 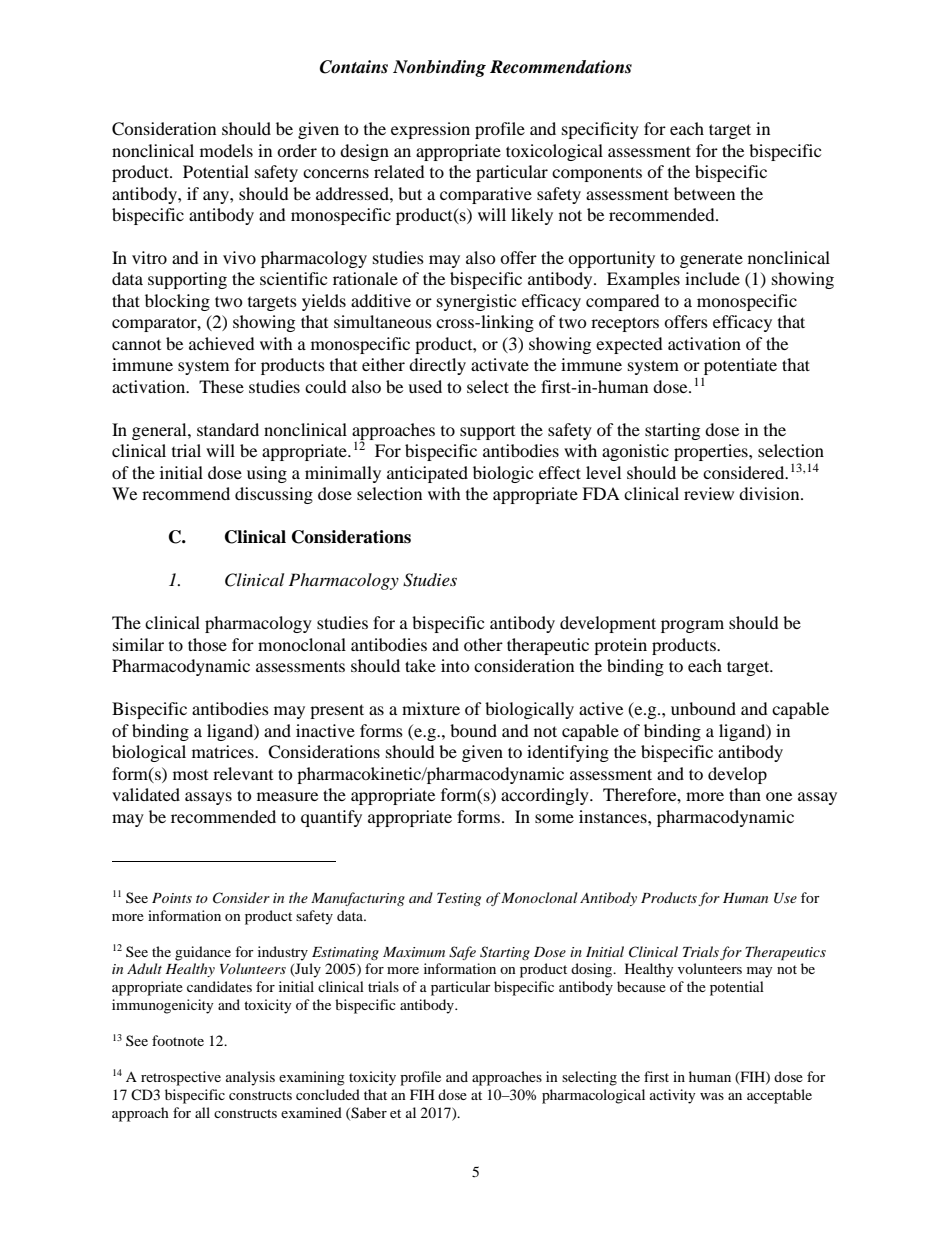 What do you see at coordinates (712, 452) in the image?
I see `properties` at bounding box center [712, 452].
